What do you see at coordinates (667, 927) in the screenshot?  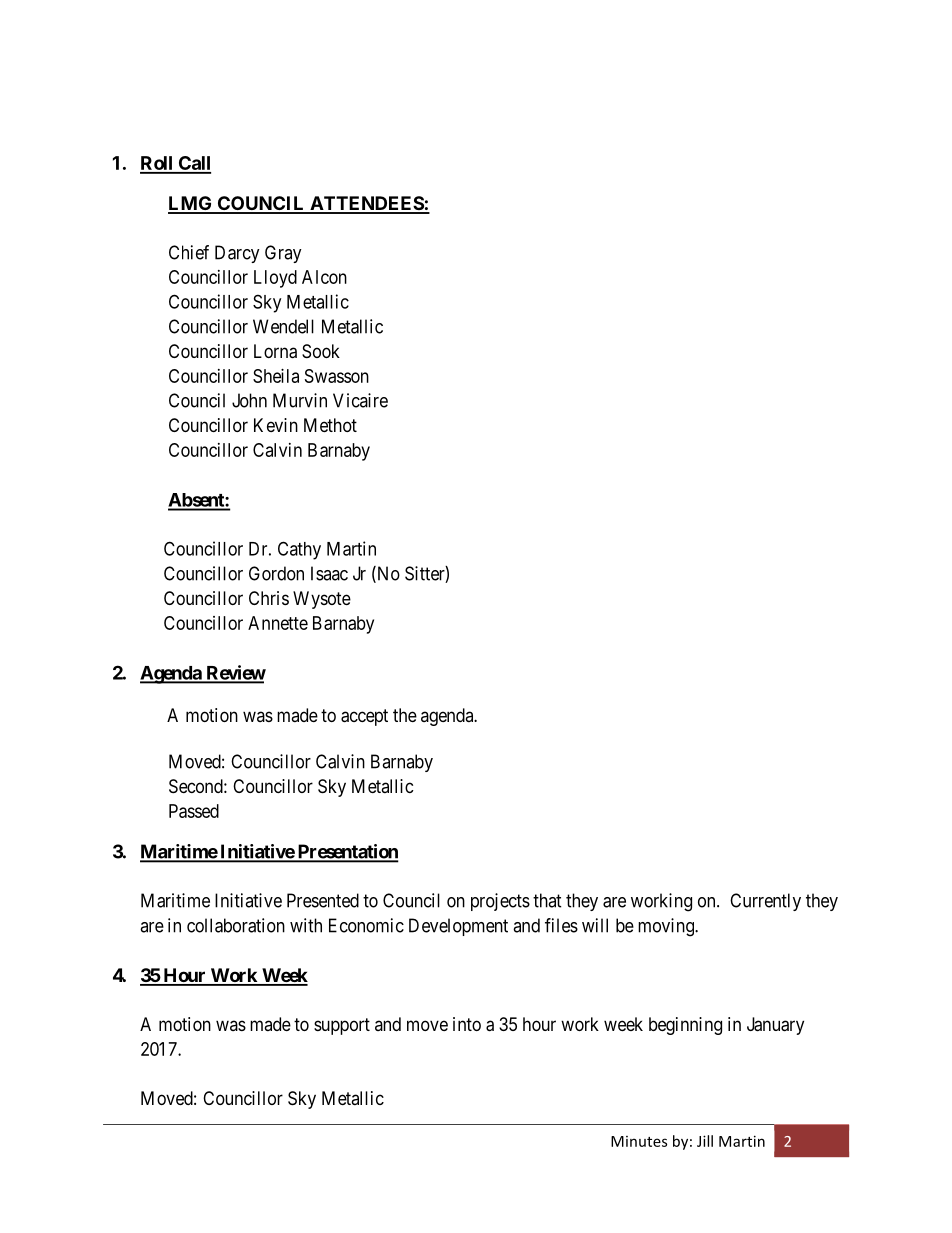 I see `moving` at bounding box center [667, 927].
